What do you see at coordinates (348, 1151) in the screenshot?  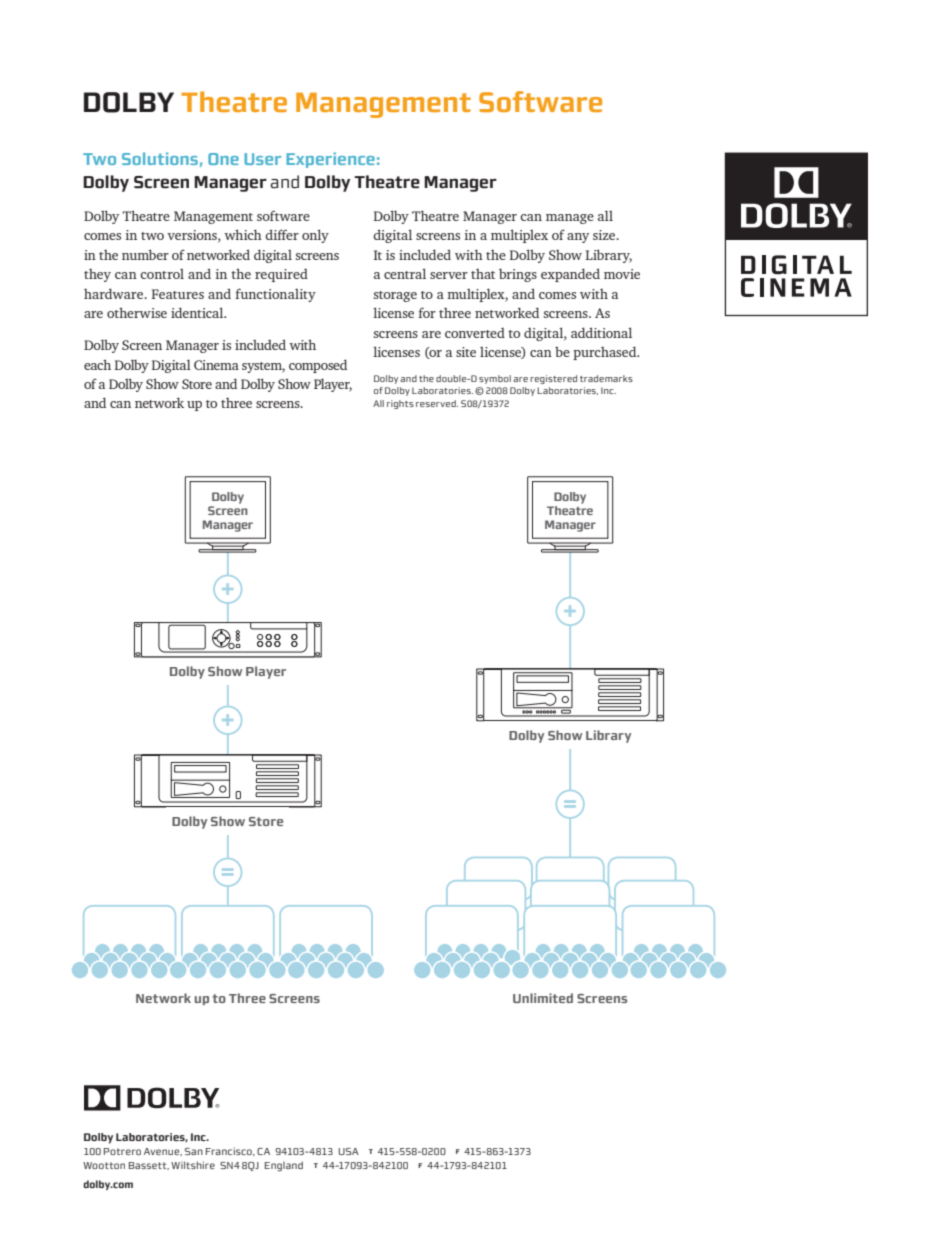 I see `USA` at bounding box center [348, 1151].
